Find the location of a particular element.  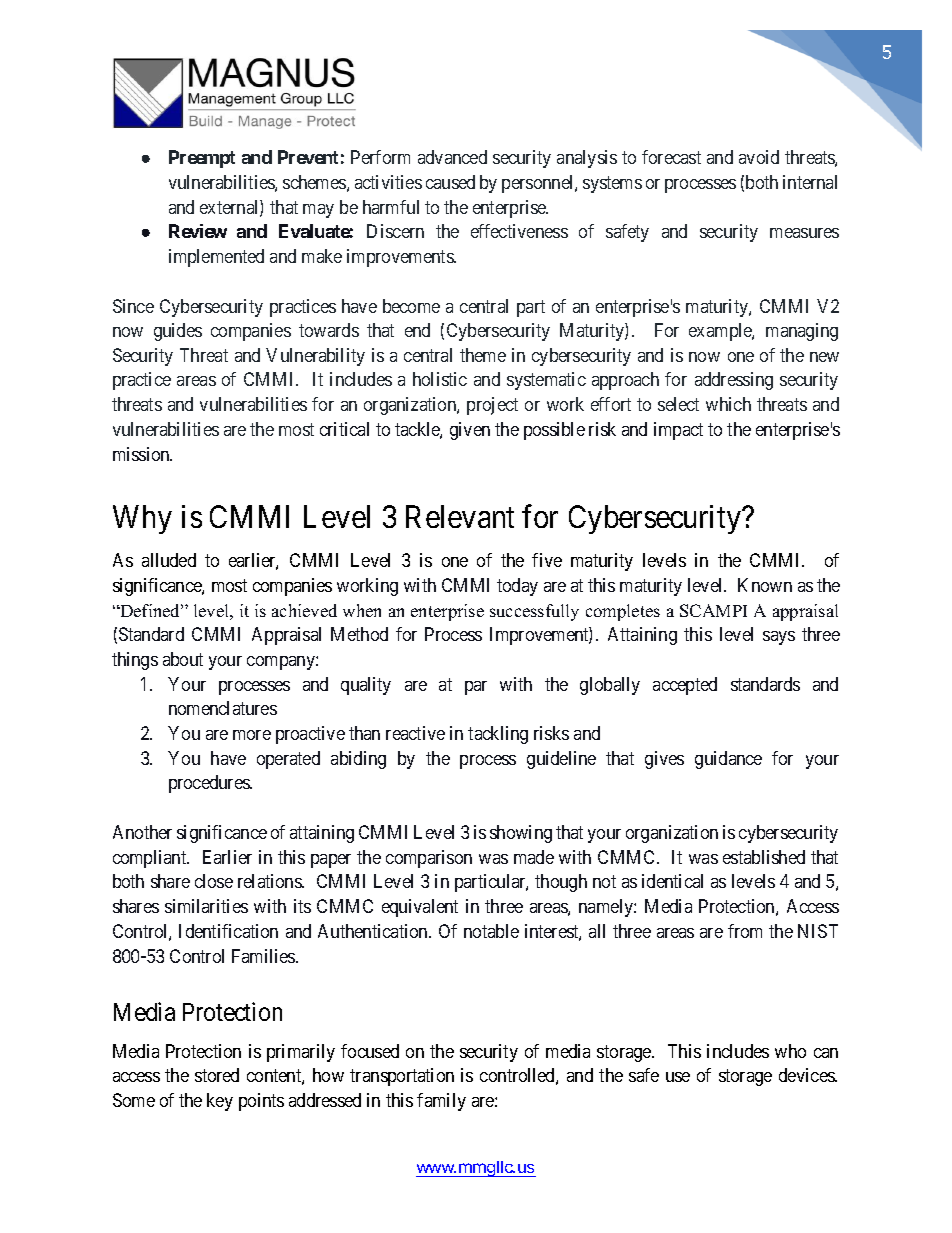

alluded is located at coordinates (169, 560).
